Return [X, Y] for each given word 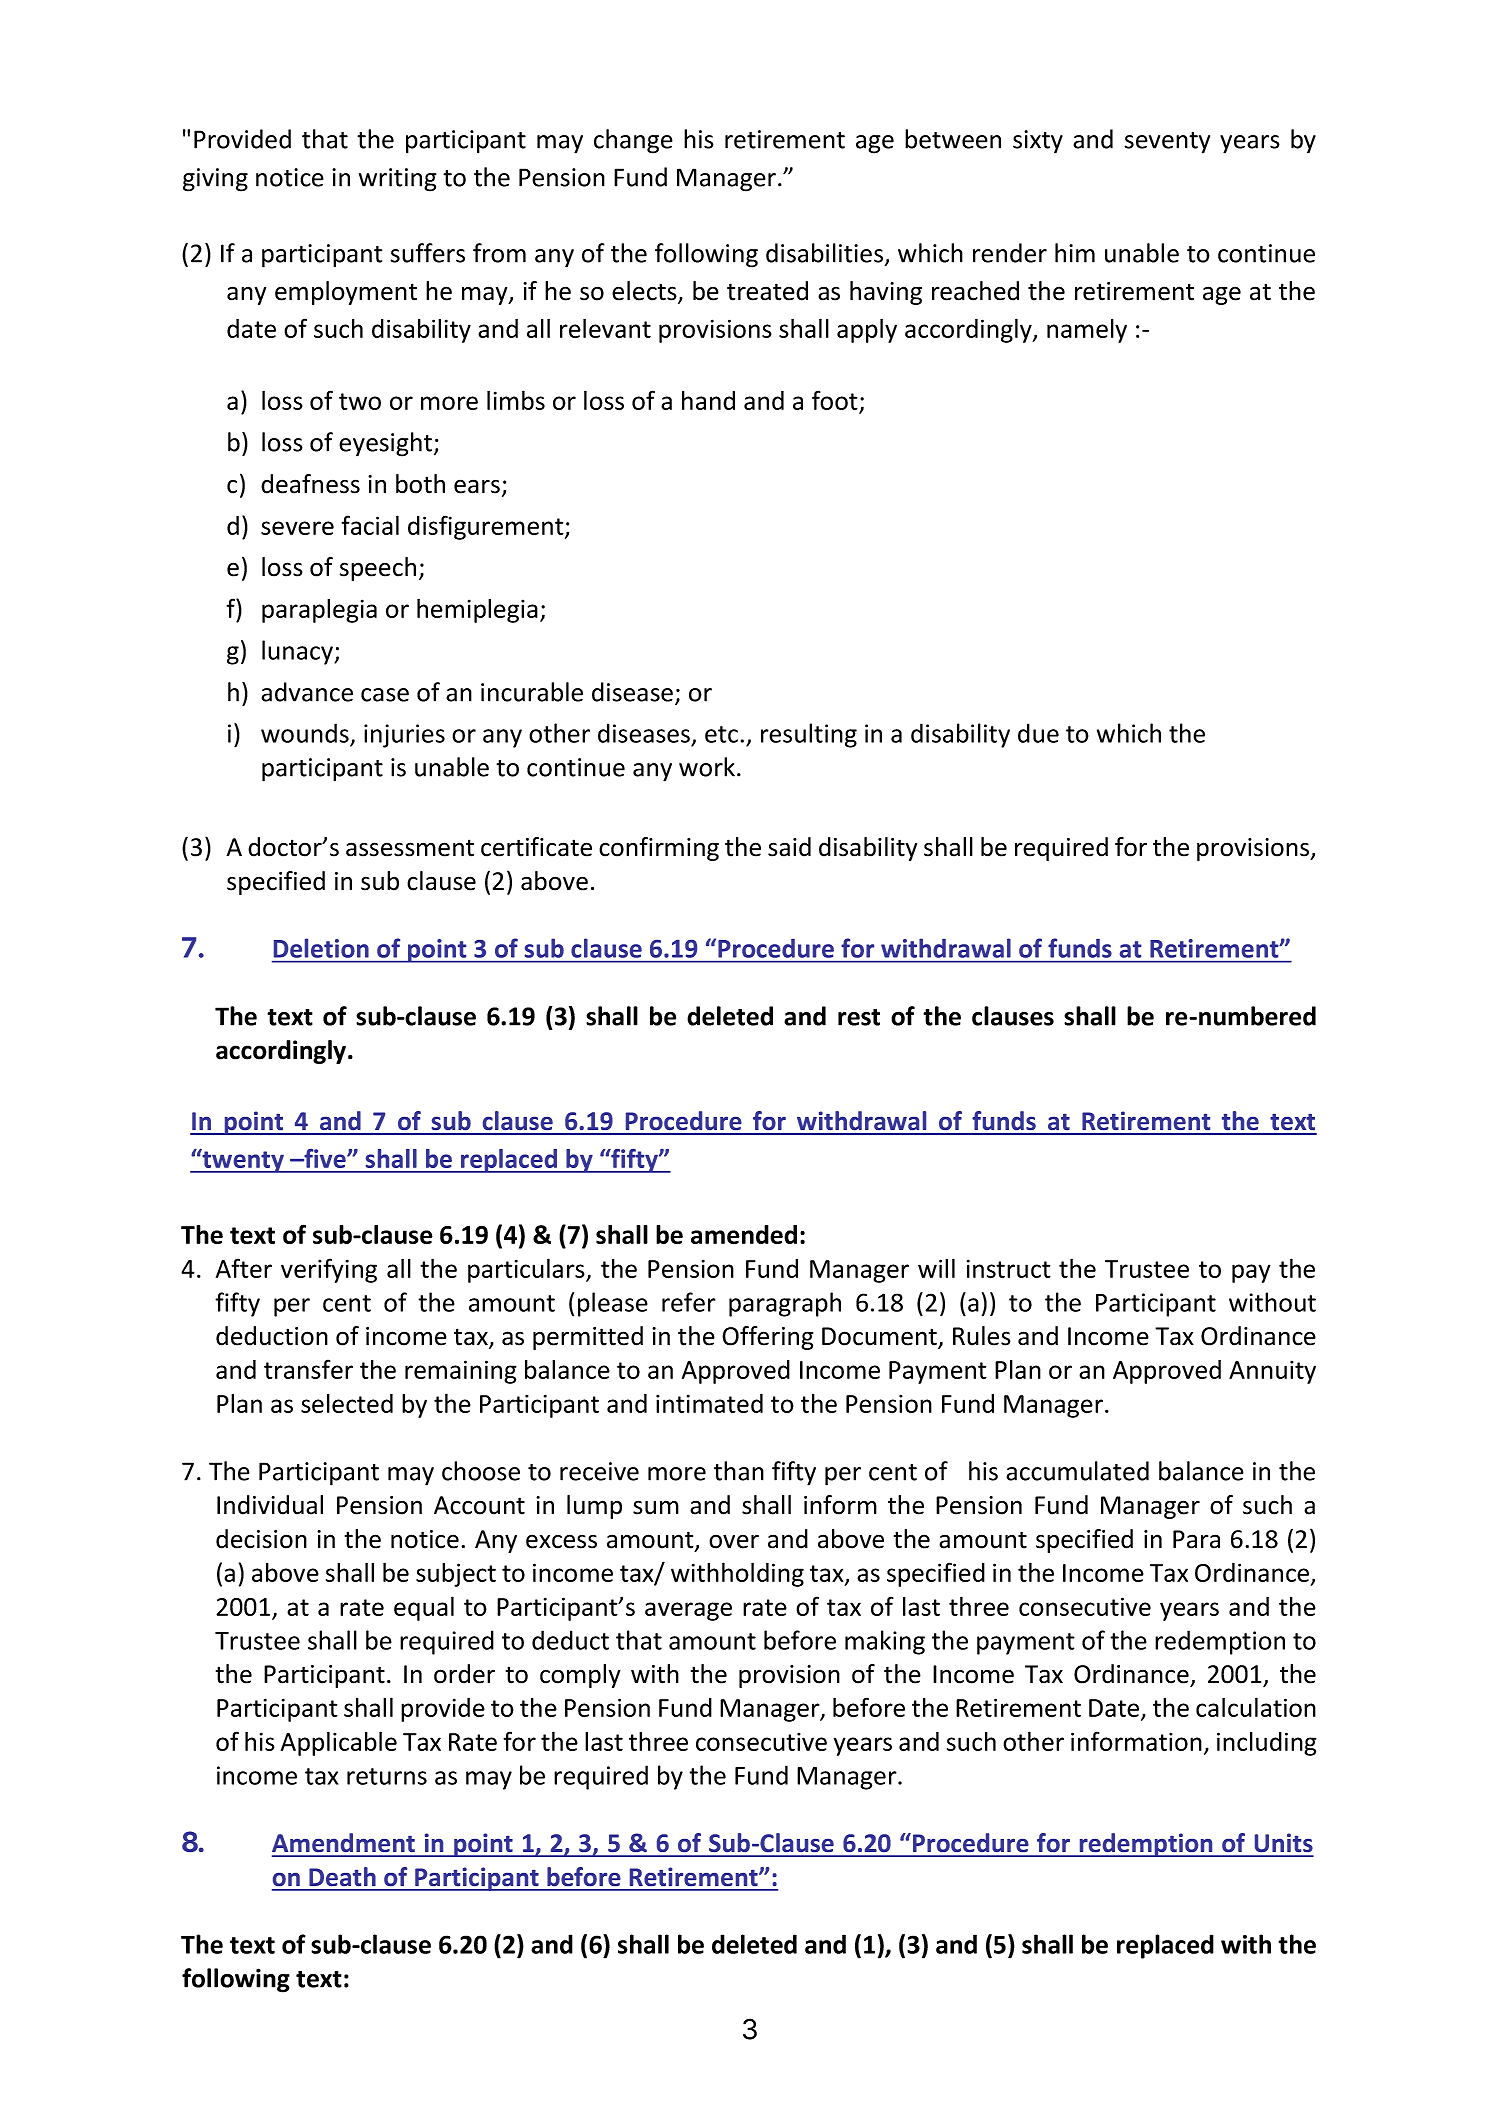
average [688, 1611]
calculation [1256, 1707]
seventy [1167, 143]
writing [398, 180]
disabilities [824, 253]
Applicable [339, 1743]
